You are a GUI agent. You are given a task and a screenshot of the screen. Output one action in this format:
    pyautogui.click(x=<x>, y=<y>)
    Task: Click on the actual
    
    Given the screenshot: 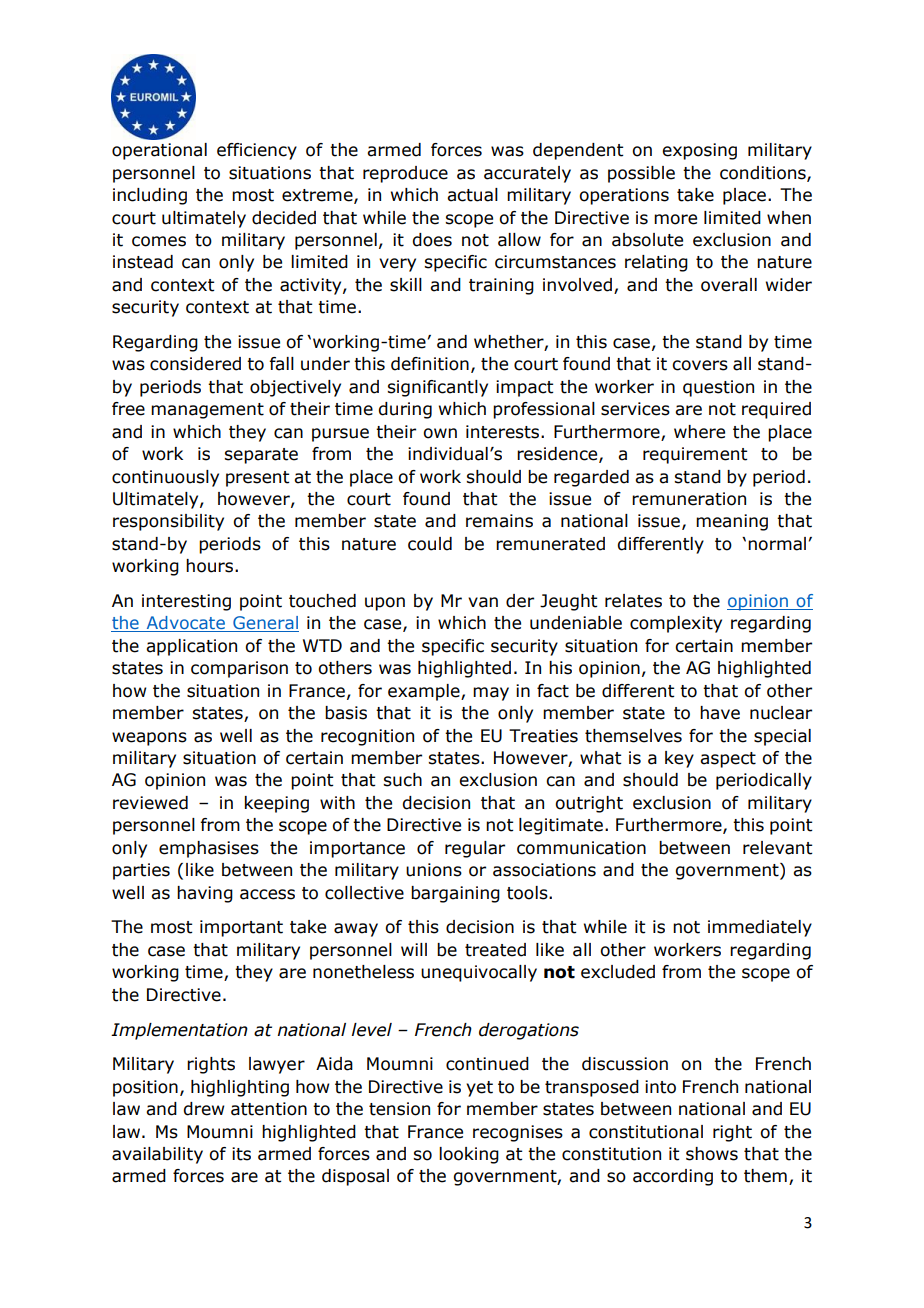 What is the action you would take?
    pyautogui.click(x=472, y=195)
